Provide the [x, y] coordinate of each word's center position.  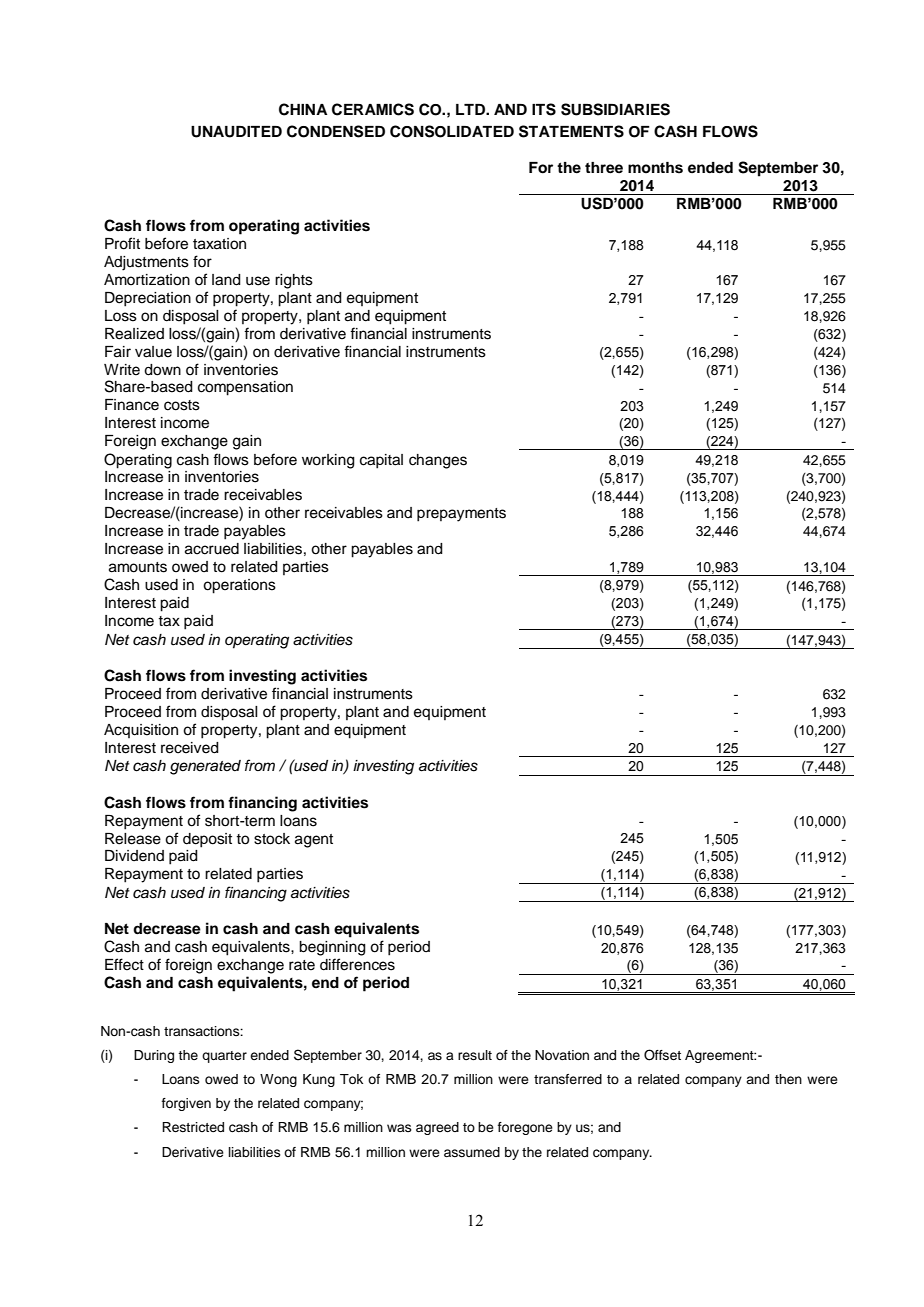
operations [239, 586]
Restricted [193, 1127]
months [655, 168]
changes [438, 461]
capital [381, 461]
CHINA [303, 109]
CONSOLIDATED [452, 131]
